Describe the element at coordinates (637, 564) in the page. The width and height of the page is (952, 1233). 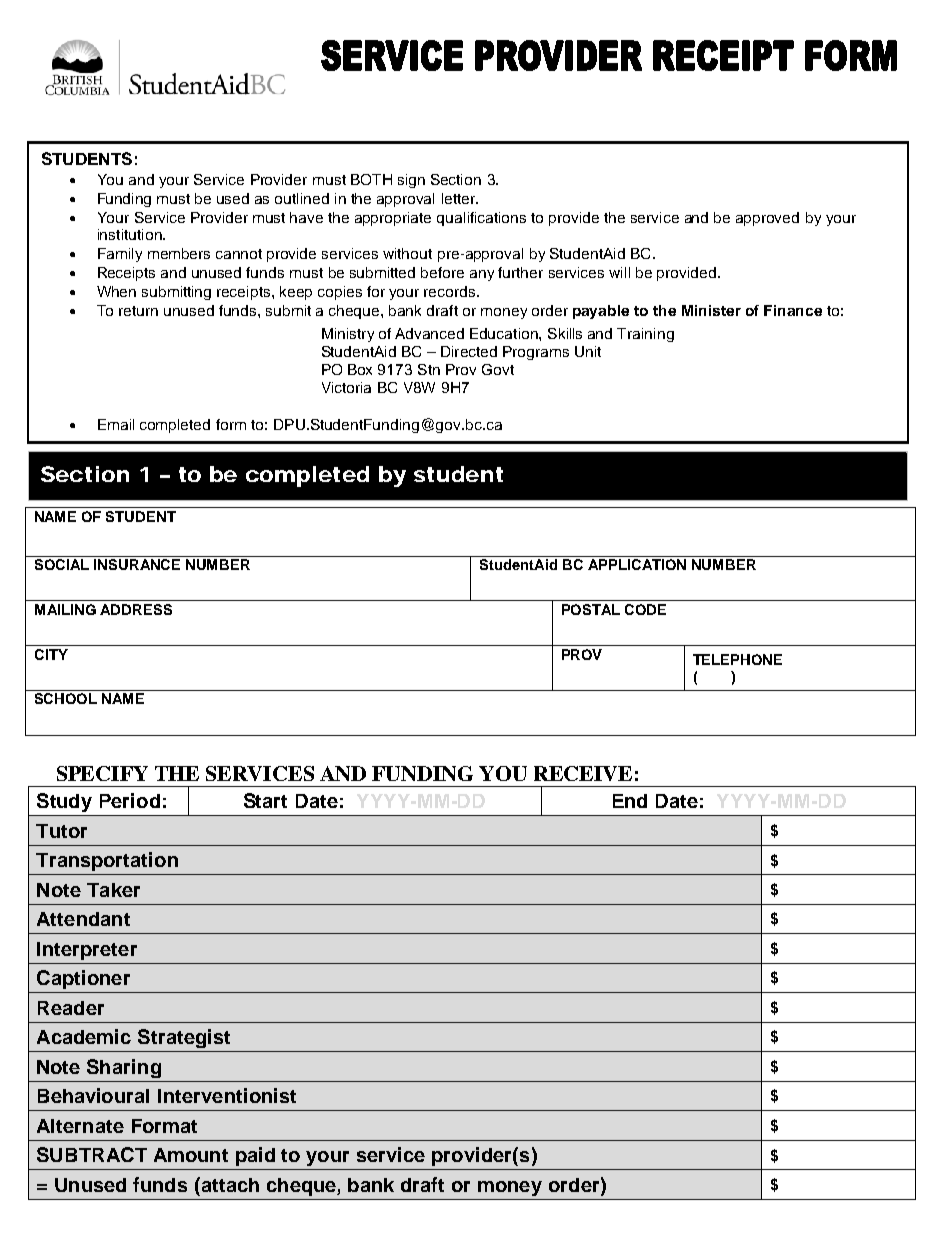
I see `APPLICATION` at that location.
